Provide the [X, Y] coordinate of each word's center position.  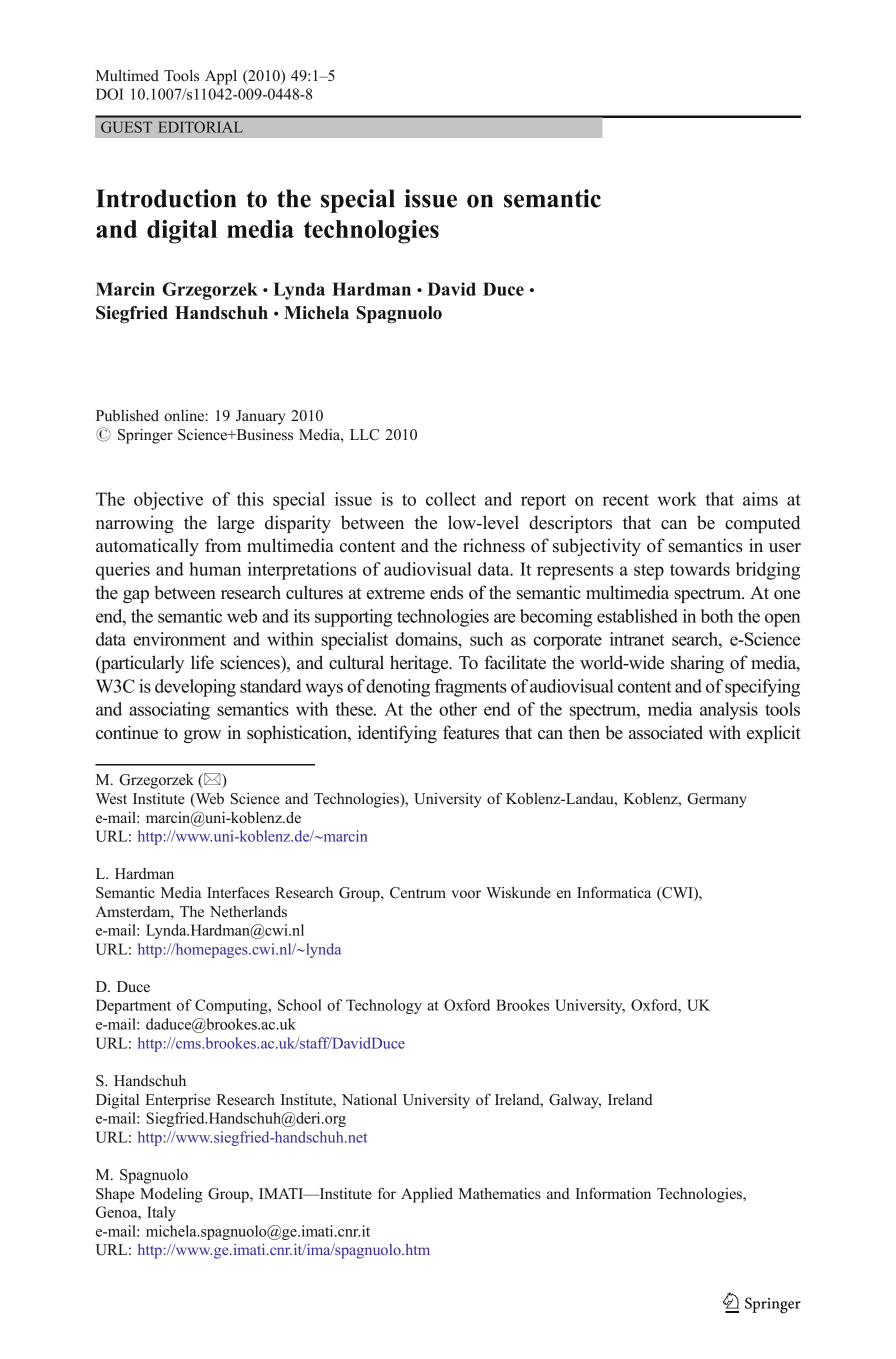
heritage [420, 664]
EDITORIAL [200, 127]
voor [466, 894]
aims [760, 499]
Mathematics [500, 1193]
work [677, 499]
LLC [364, 435]
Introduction [166, 198]
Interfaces [238, 892]
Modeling [171, 1195]
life [202, 662]
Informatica [614, 892]
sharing [697, 664]
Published [127, 415]
